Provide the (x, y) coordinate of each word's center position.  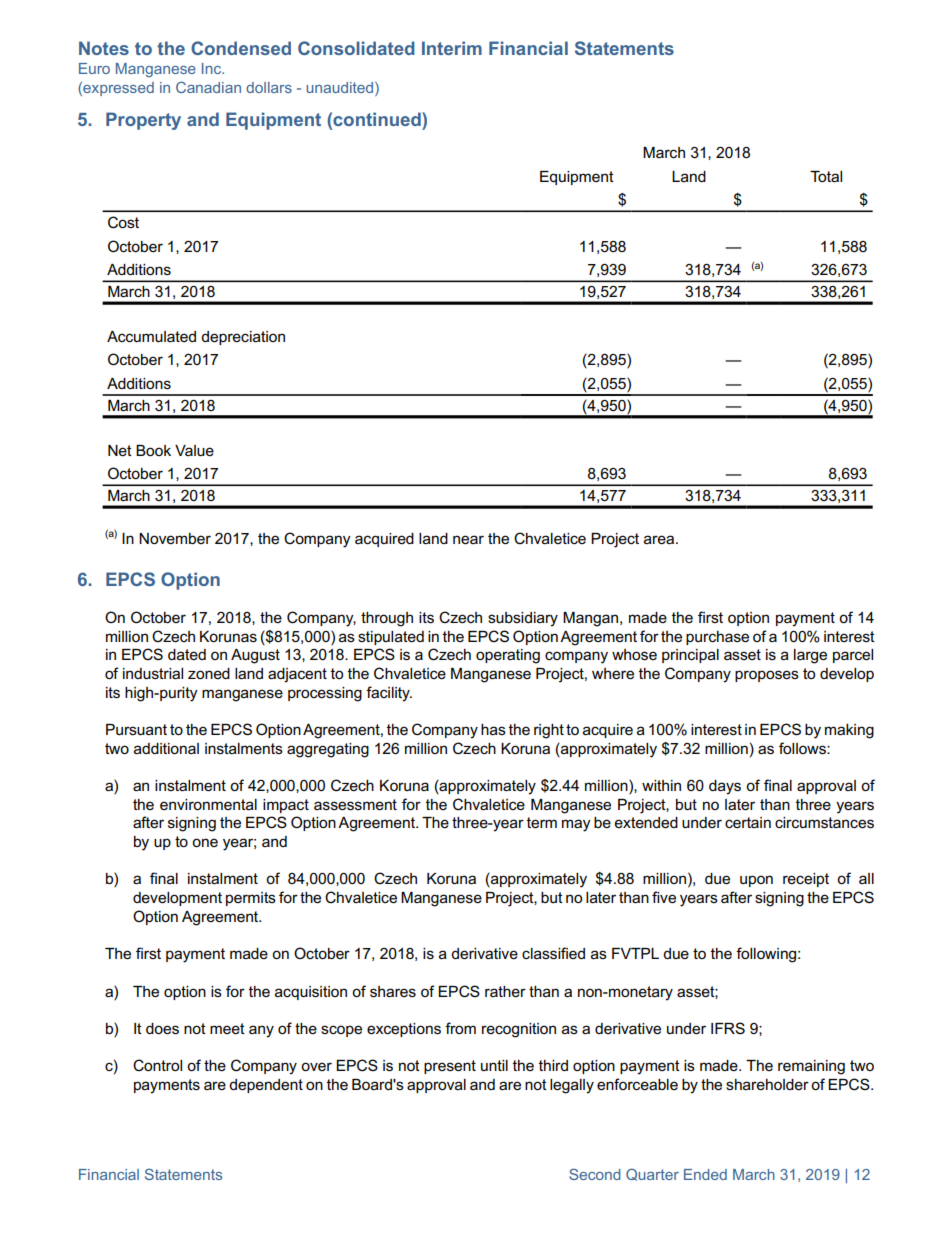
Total (826, 176)
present (450, 1067)
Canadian (208, 87)
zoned (209, 673)
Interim (452, 48)
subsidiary (523, 619)
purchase (717, 638)
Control (157, 1065)
